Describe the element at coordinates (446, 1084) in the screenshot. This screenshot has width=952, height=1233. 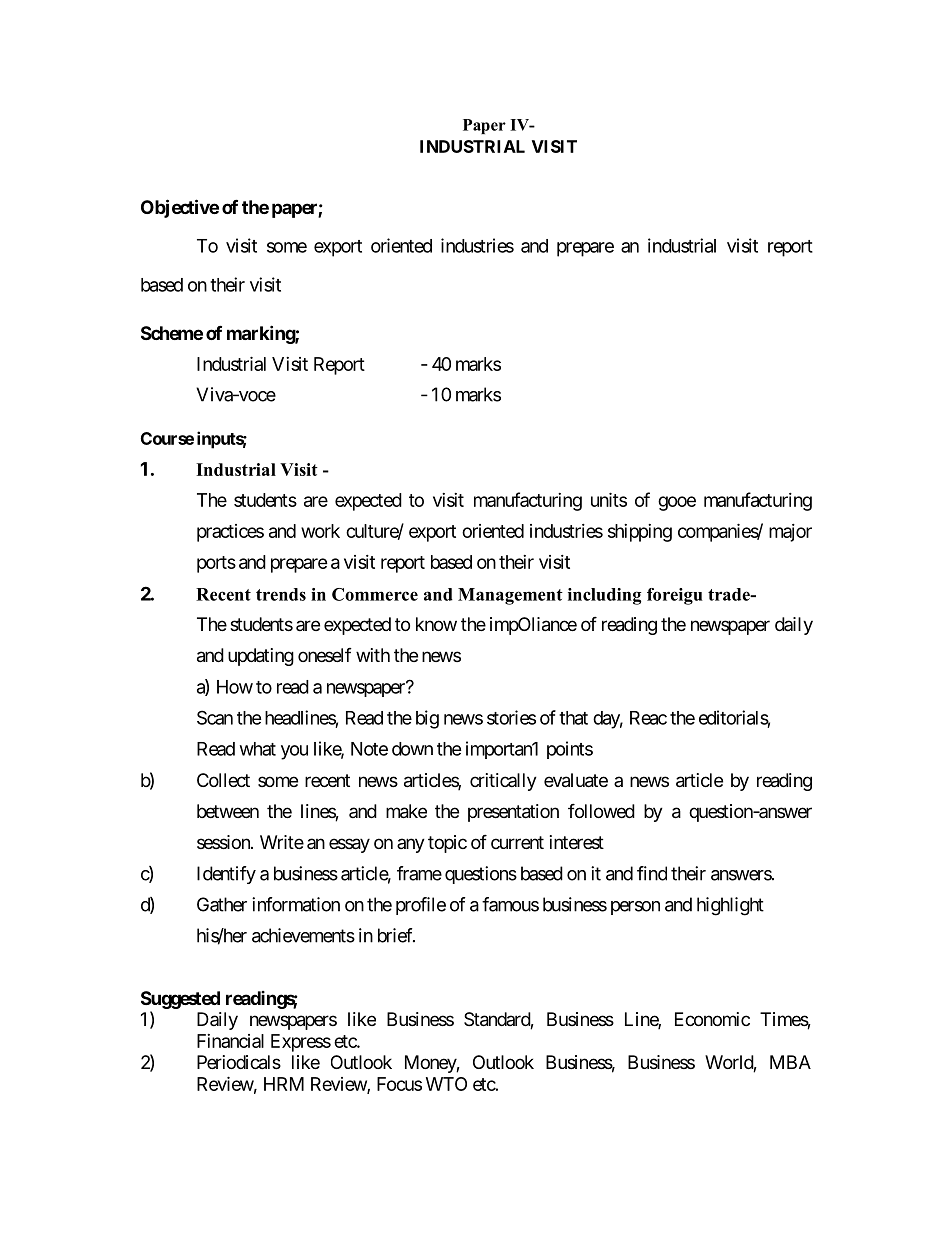
I see `WTO` at that location.
